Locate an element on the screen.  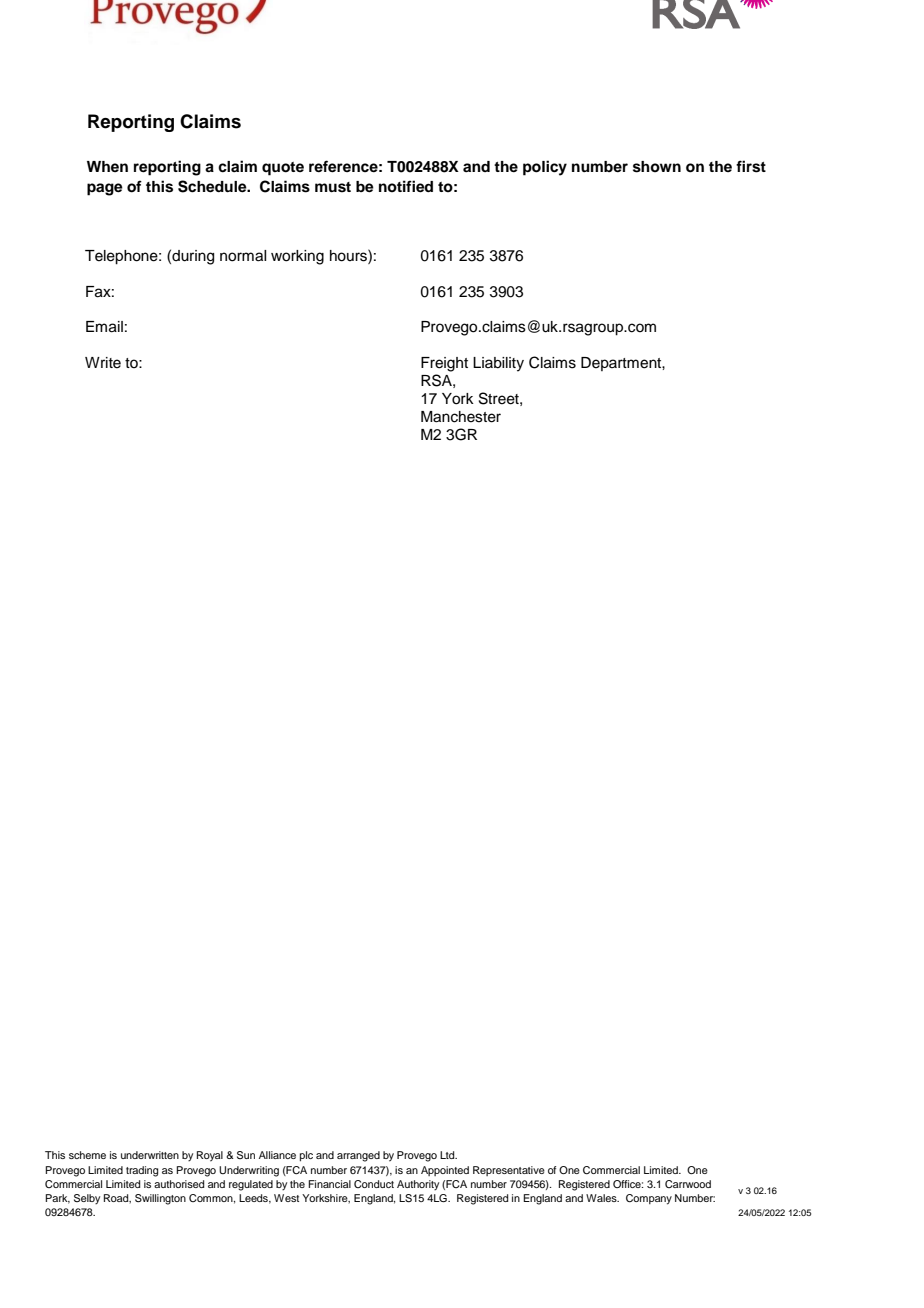
Liability is located at coordinates (498, 364).
